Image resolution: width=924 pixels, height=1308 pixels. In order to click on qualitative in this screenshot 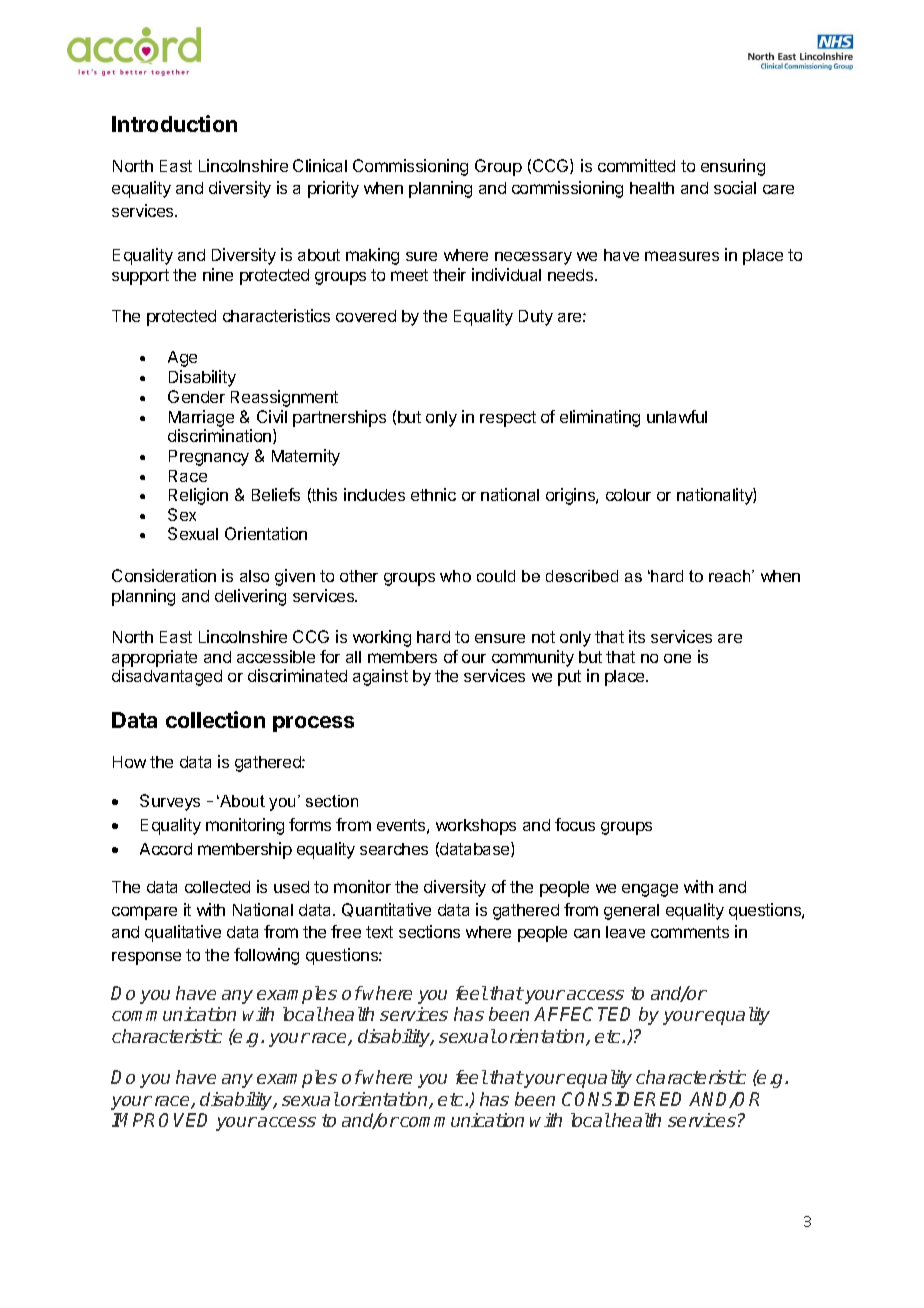, I will do `click(183, 933)`.
